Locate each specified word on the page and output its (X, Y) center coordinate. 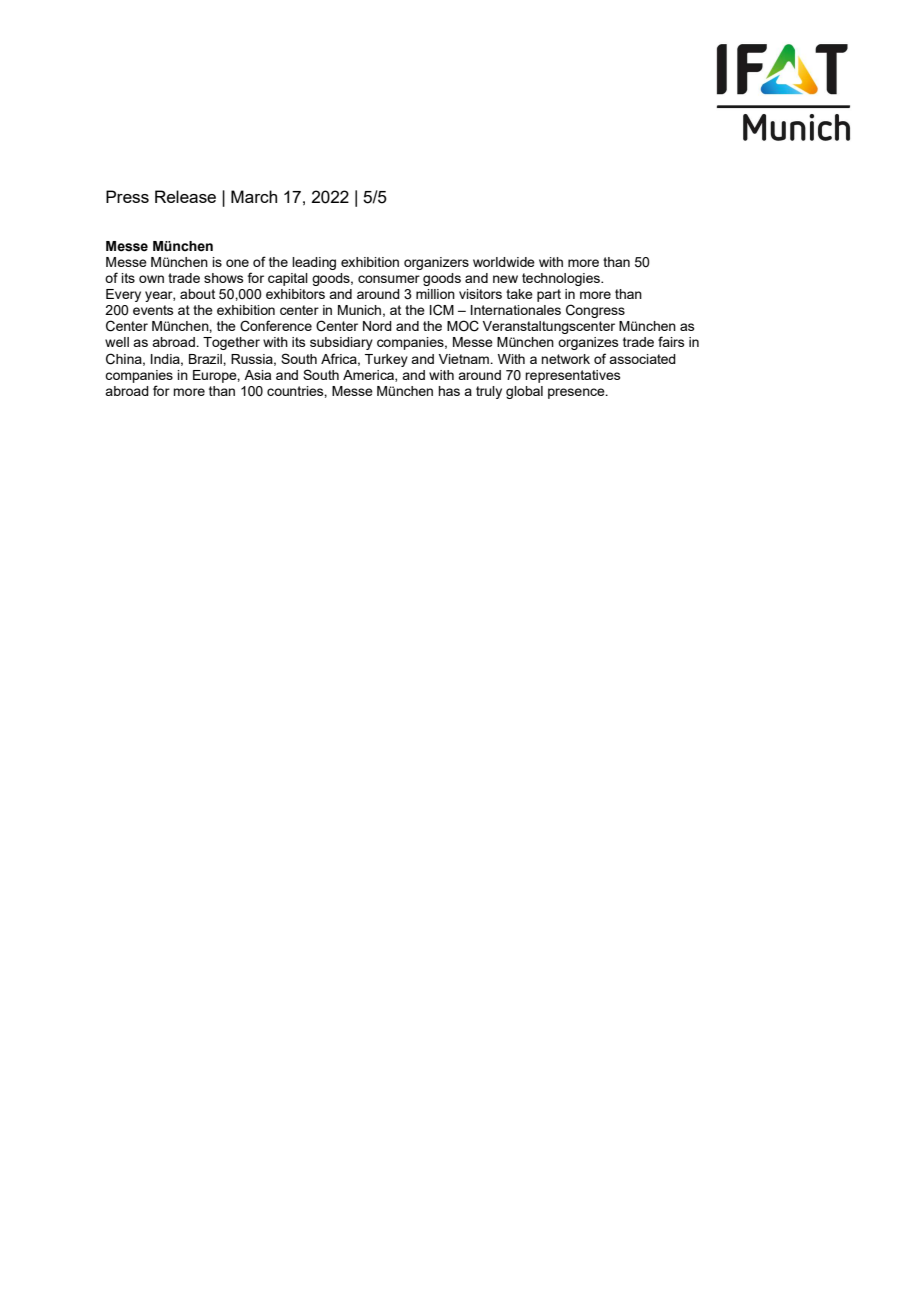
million (435, 294)
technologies (562, 279)
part (549, 295)
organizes (588, 343)
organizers (436, 263)
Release (185, 196)
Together (231, 343)
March (254, 196)
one (237, 263)
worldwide (504, 262)
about (197, 294)
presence (577, 393)
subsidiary (341, 343)
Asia (257, 375)
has (449, 391)
